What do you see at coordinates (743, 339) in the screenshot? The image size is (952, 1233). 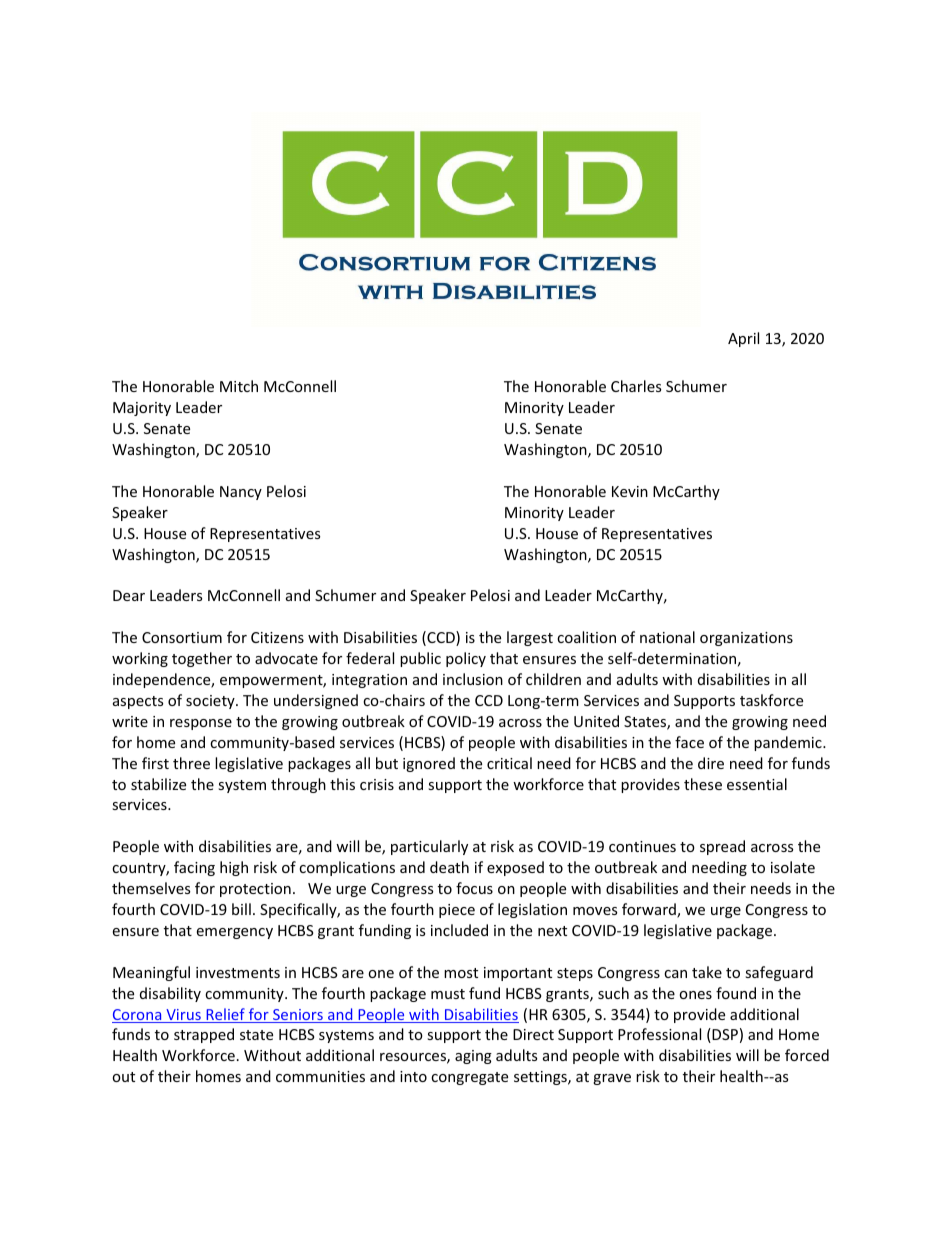 I see `April` at bounding box center [743, 339].
